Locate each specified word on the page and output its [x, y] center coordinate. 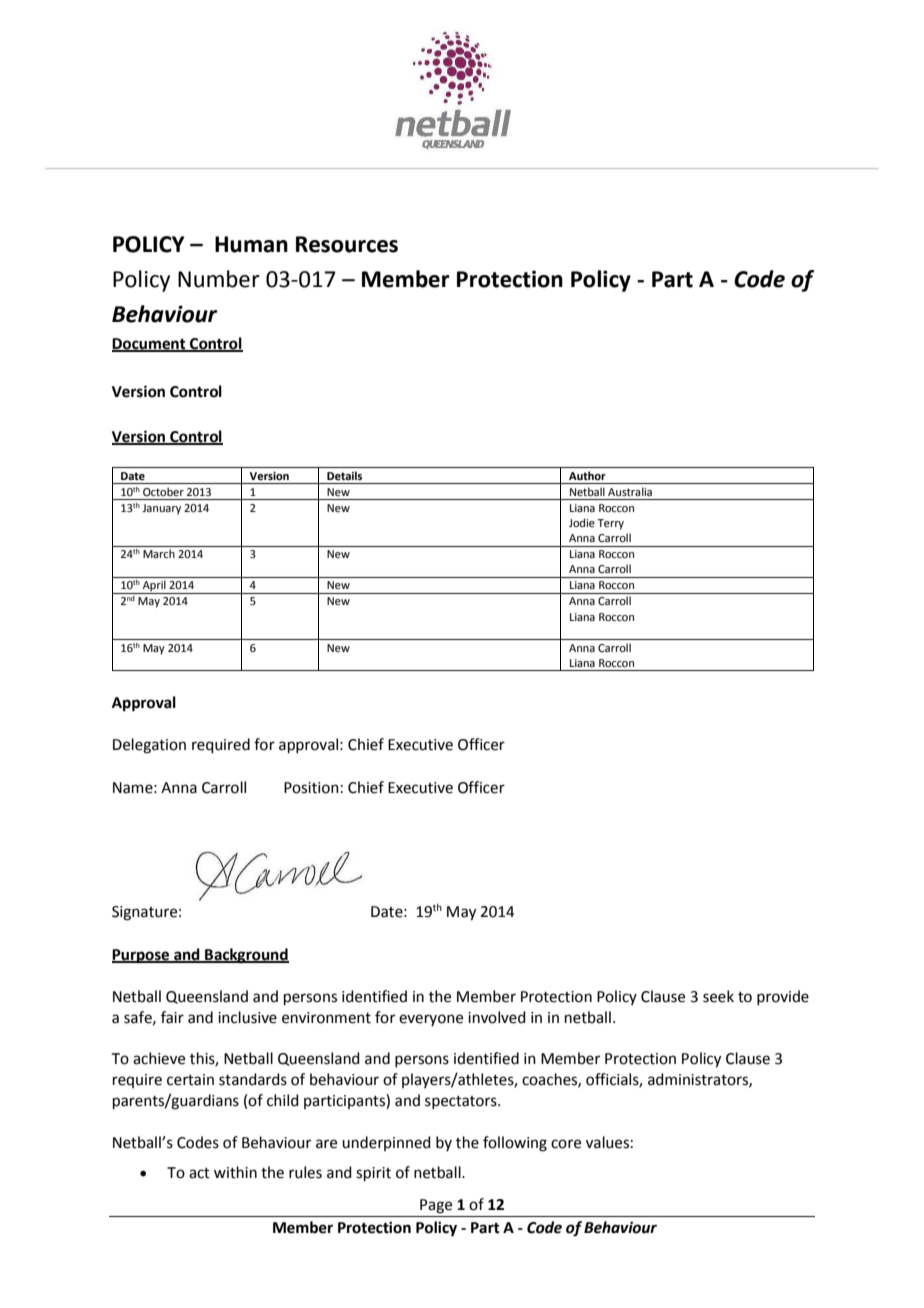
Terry [610, 524]
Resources [347, 244]
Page [436, 1206]
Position [311, 788]
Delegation [149, 746]
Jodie [582, 522]
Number [219, 279]
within [235, 1172]
